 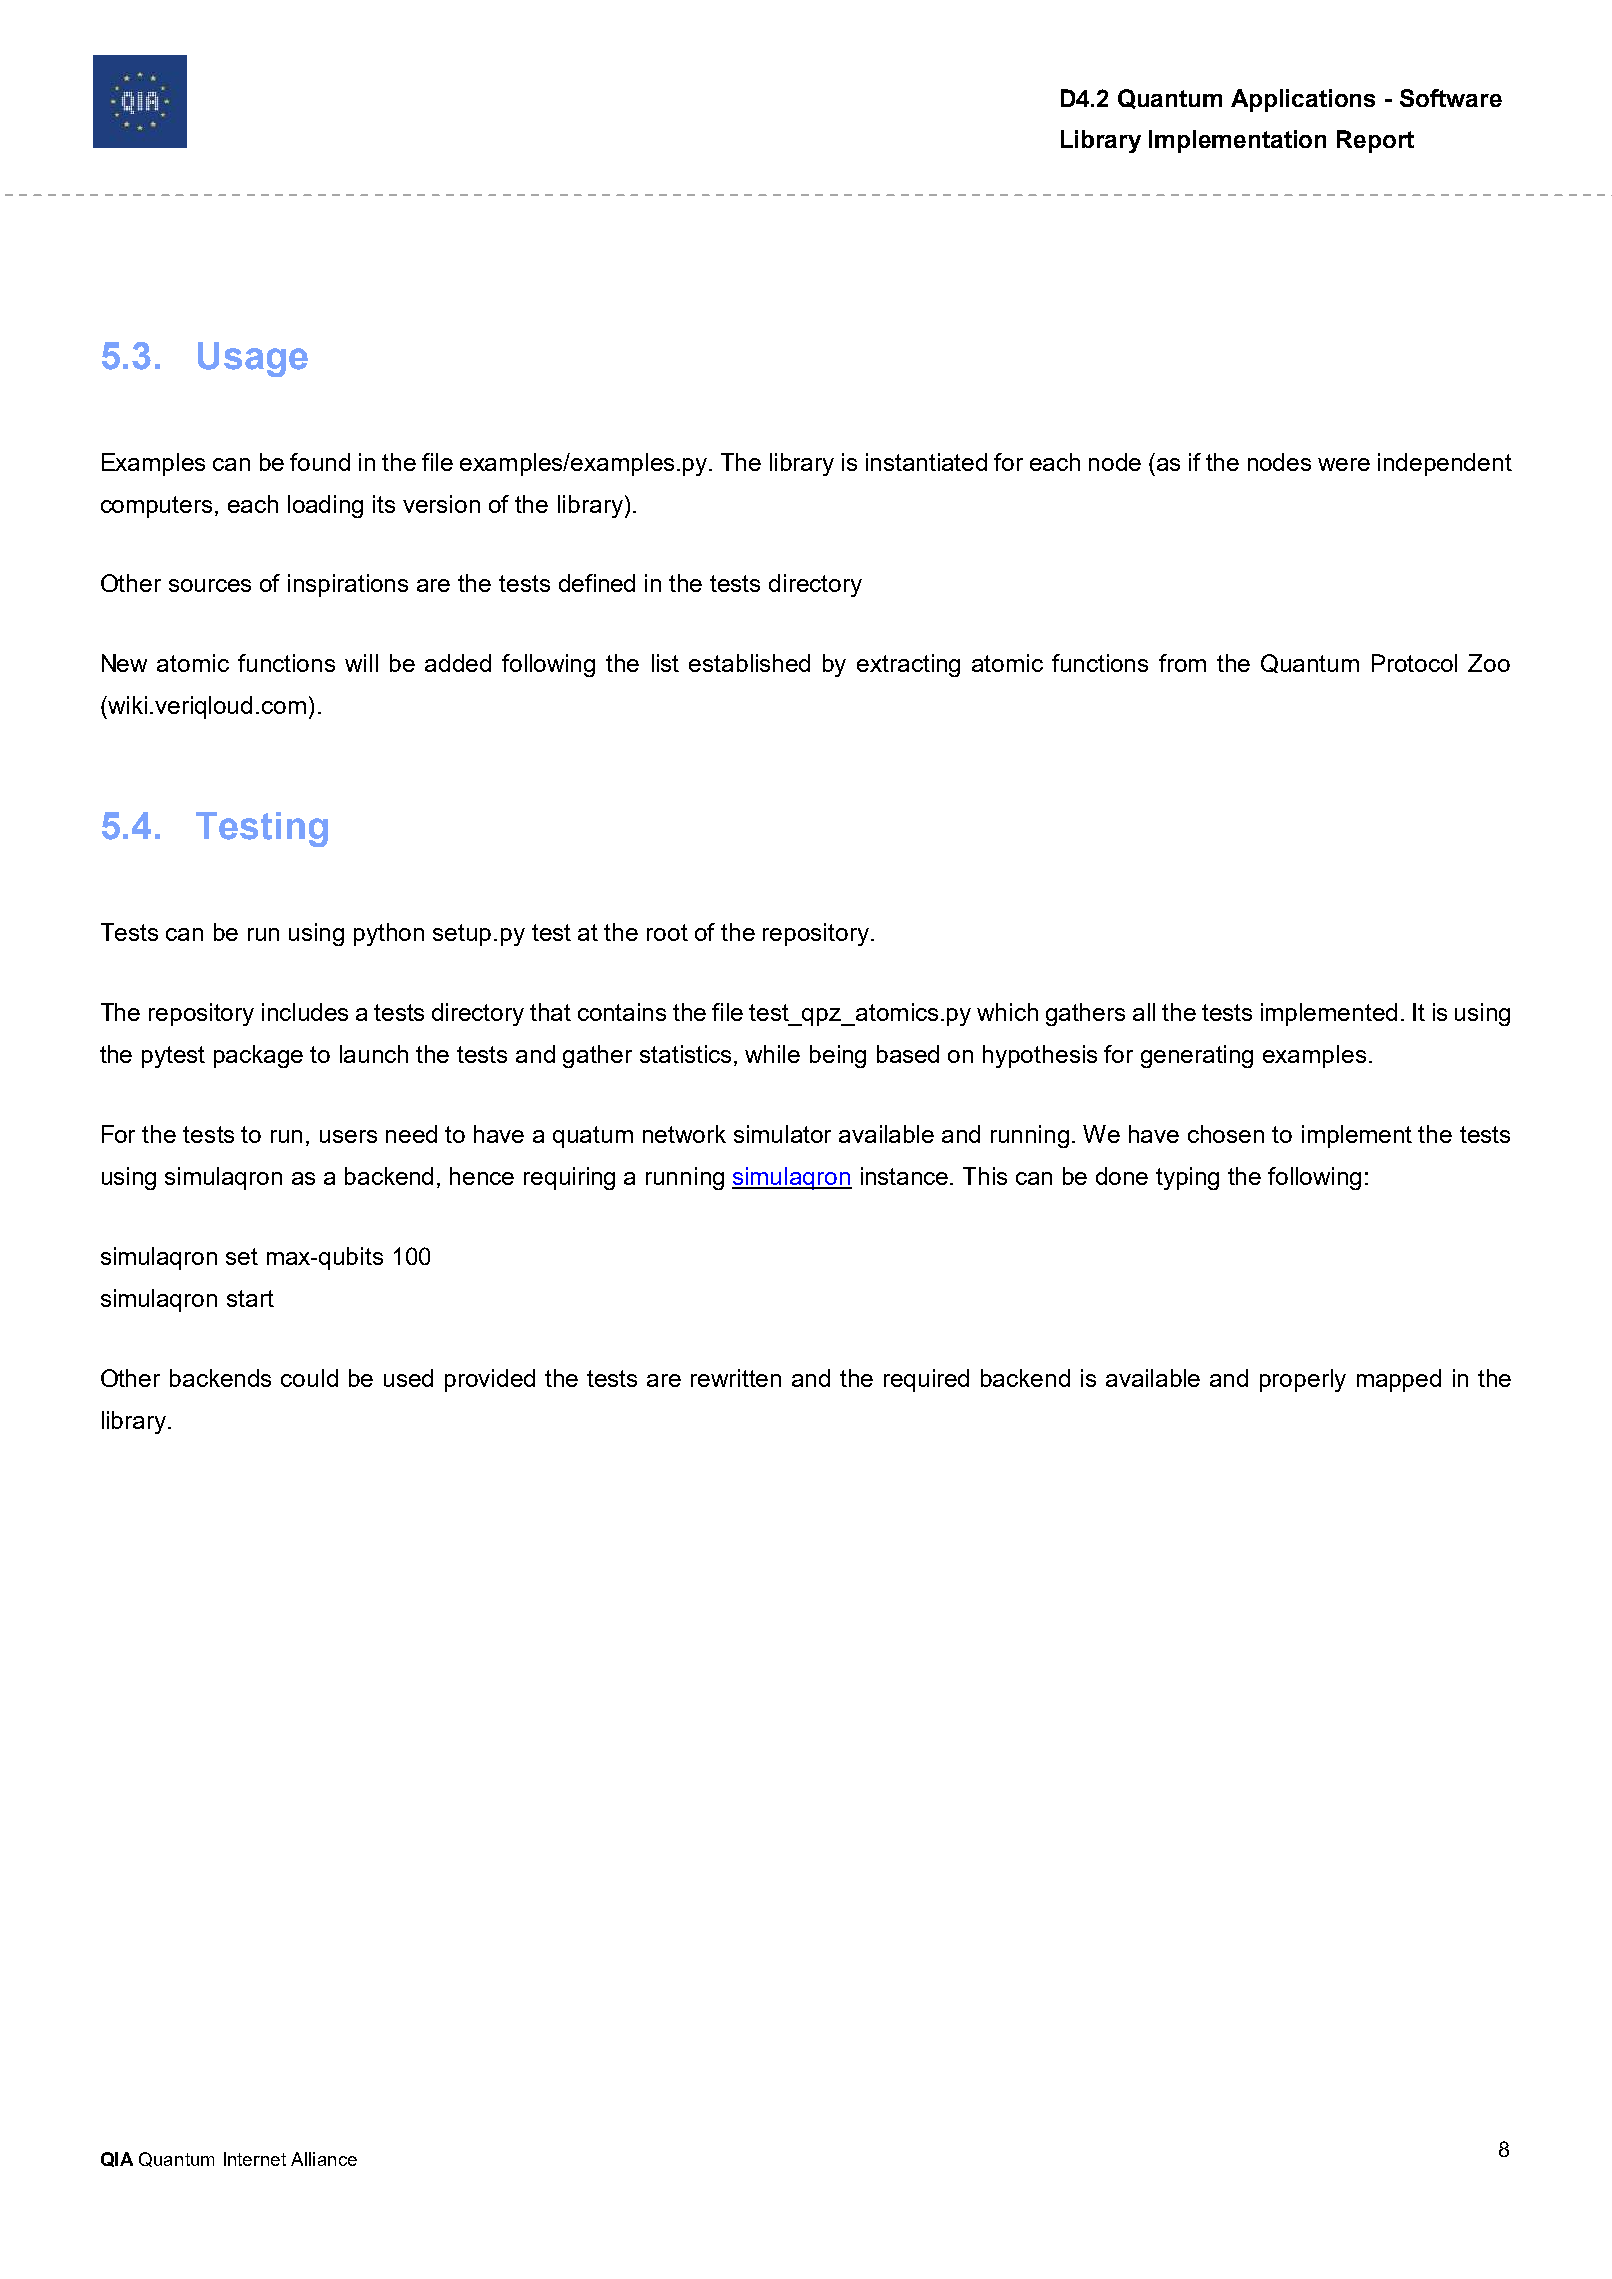 What do you see at coordinates (926, 462) in the document?
I see `instantiated` at bounding box center [926, 462].
